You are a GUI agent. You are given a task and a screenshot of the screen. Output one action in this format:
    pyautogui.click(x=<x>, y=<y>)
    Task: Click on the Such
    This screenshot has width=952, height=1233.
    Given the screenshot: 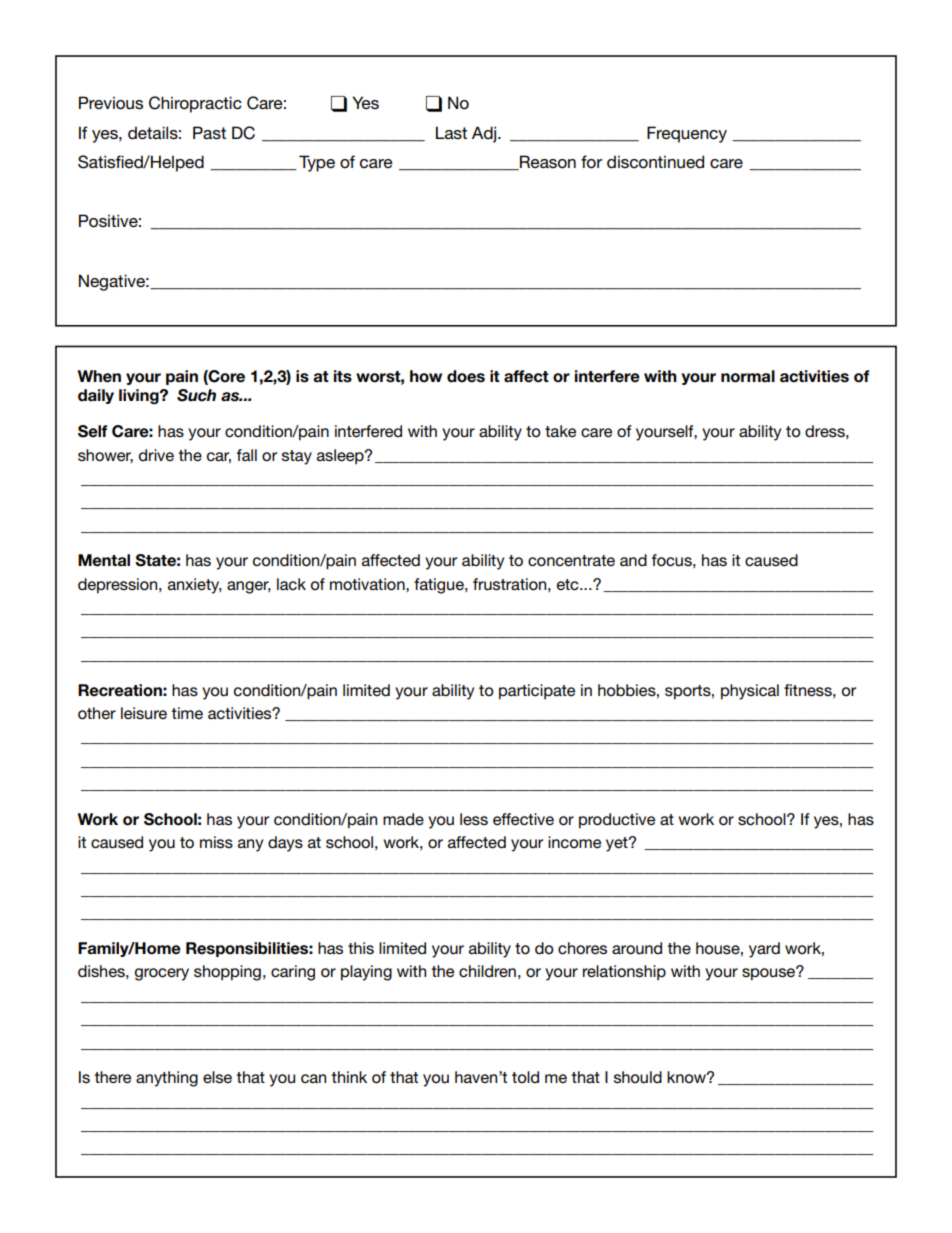 What is the action you would take?
    pyautogui.click(x=196, y=395)
